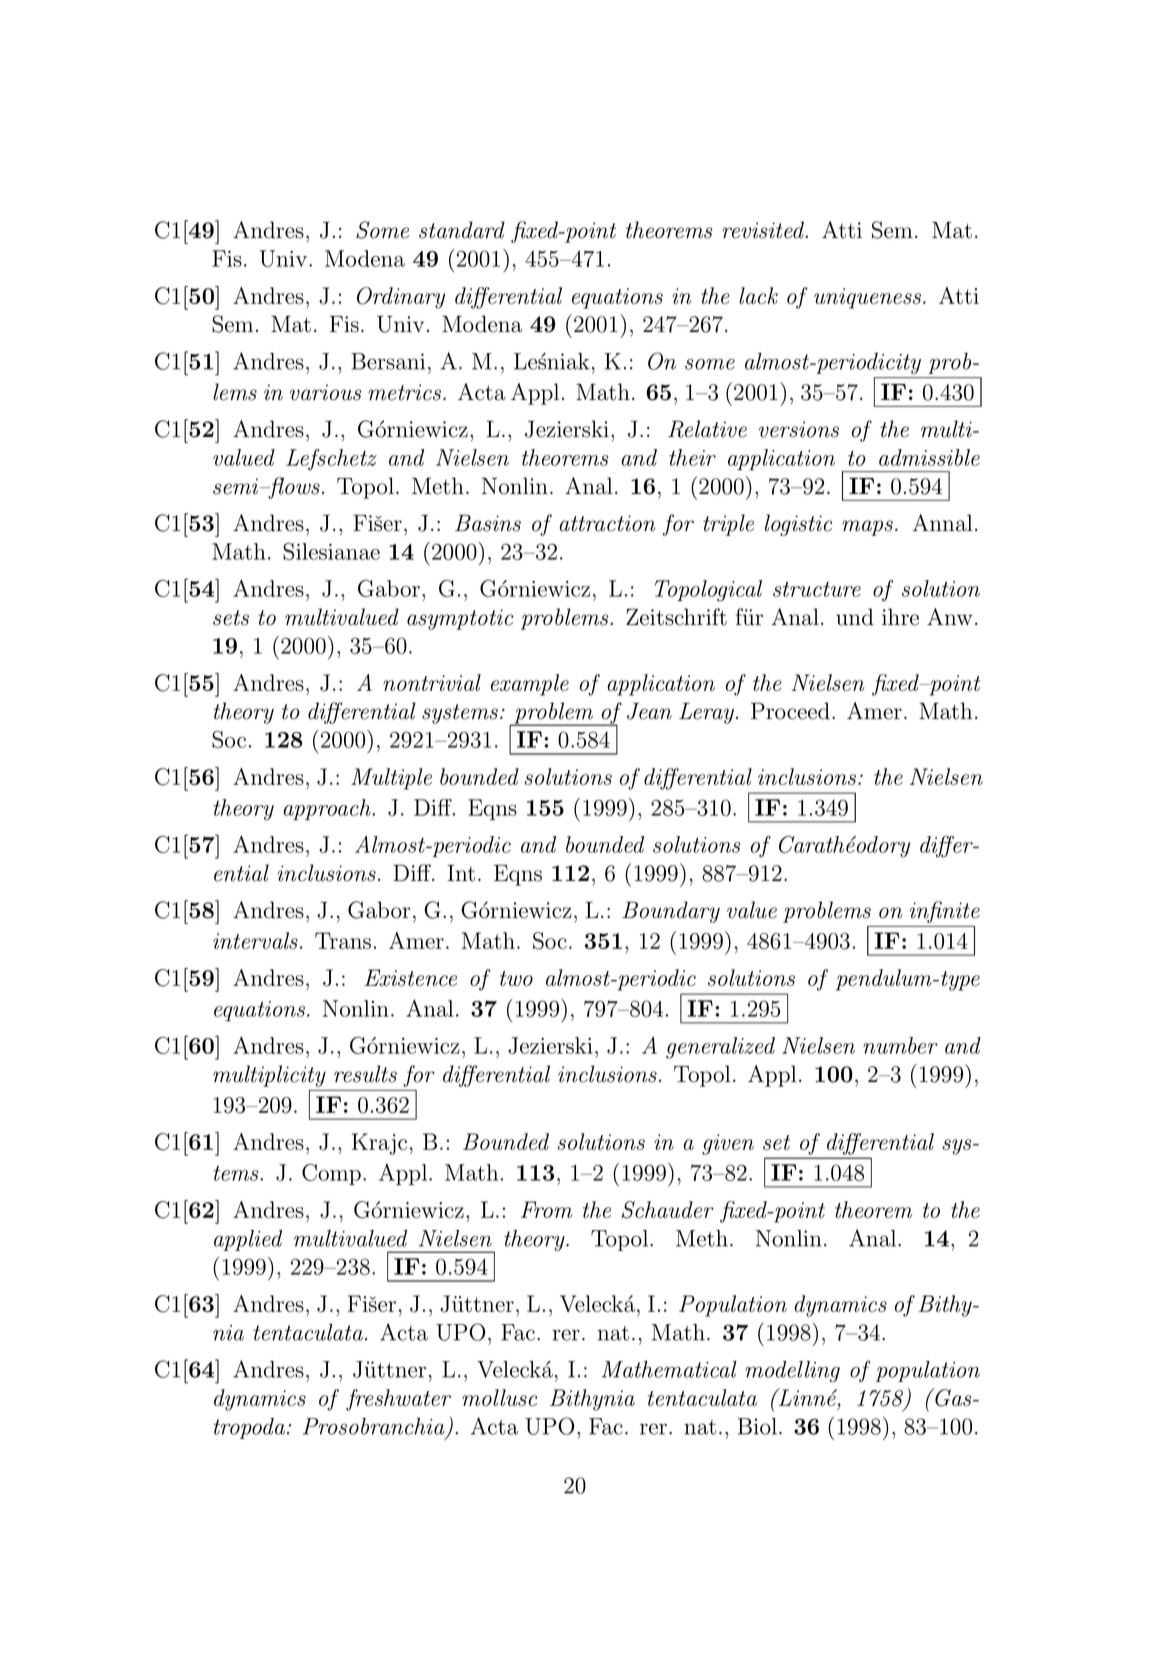 This image has width=1173, height=1660. I want to click on number, so click(900, 1045).
